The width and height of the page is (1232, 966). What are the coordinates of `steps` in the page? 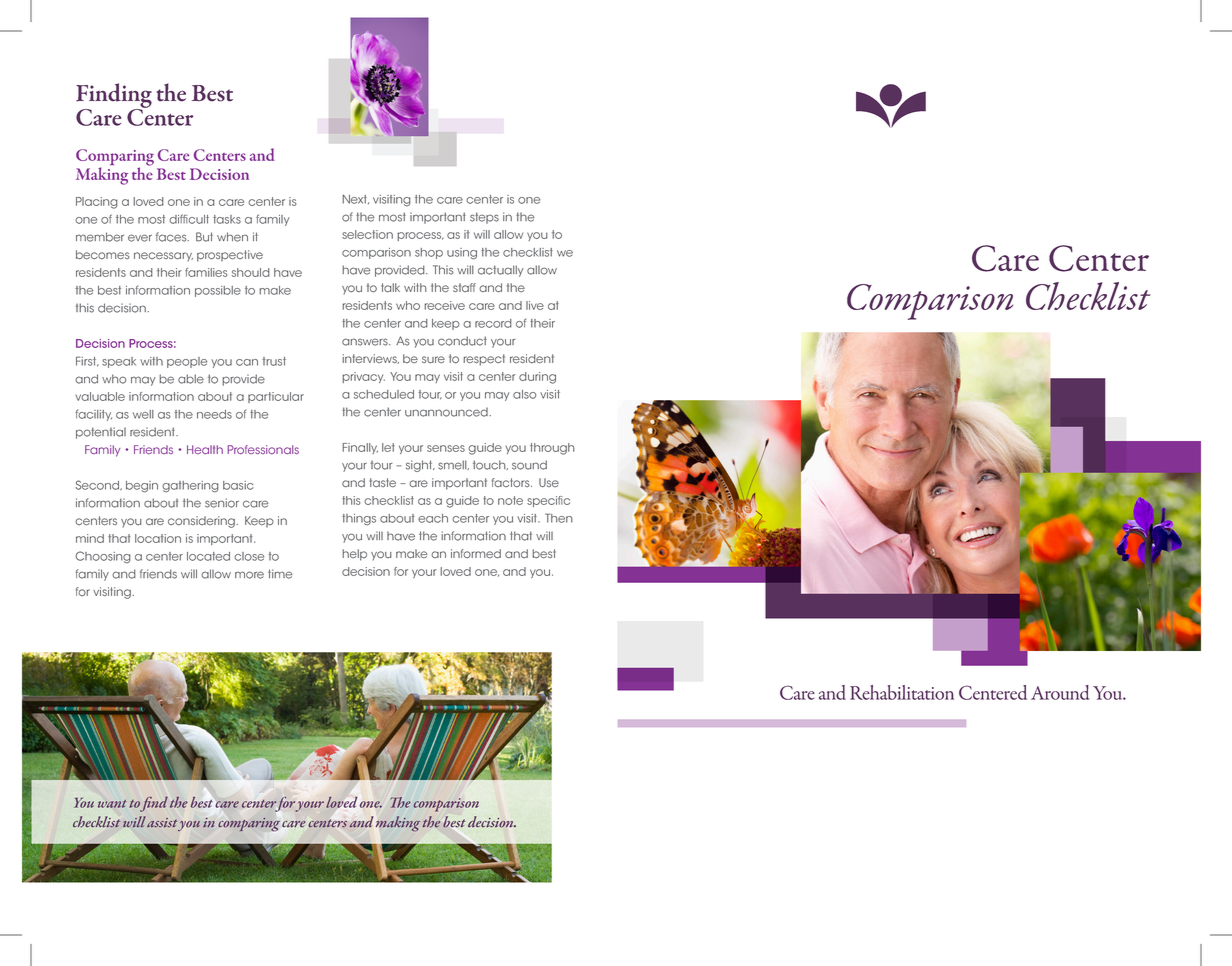 It's located at (484, 218).
